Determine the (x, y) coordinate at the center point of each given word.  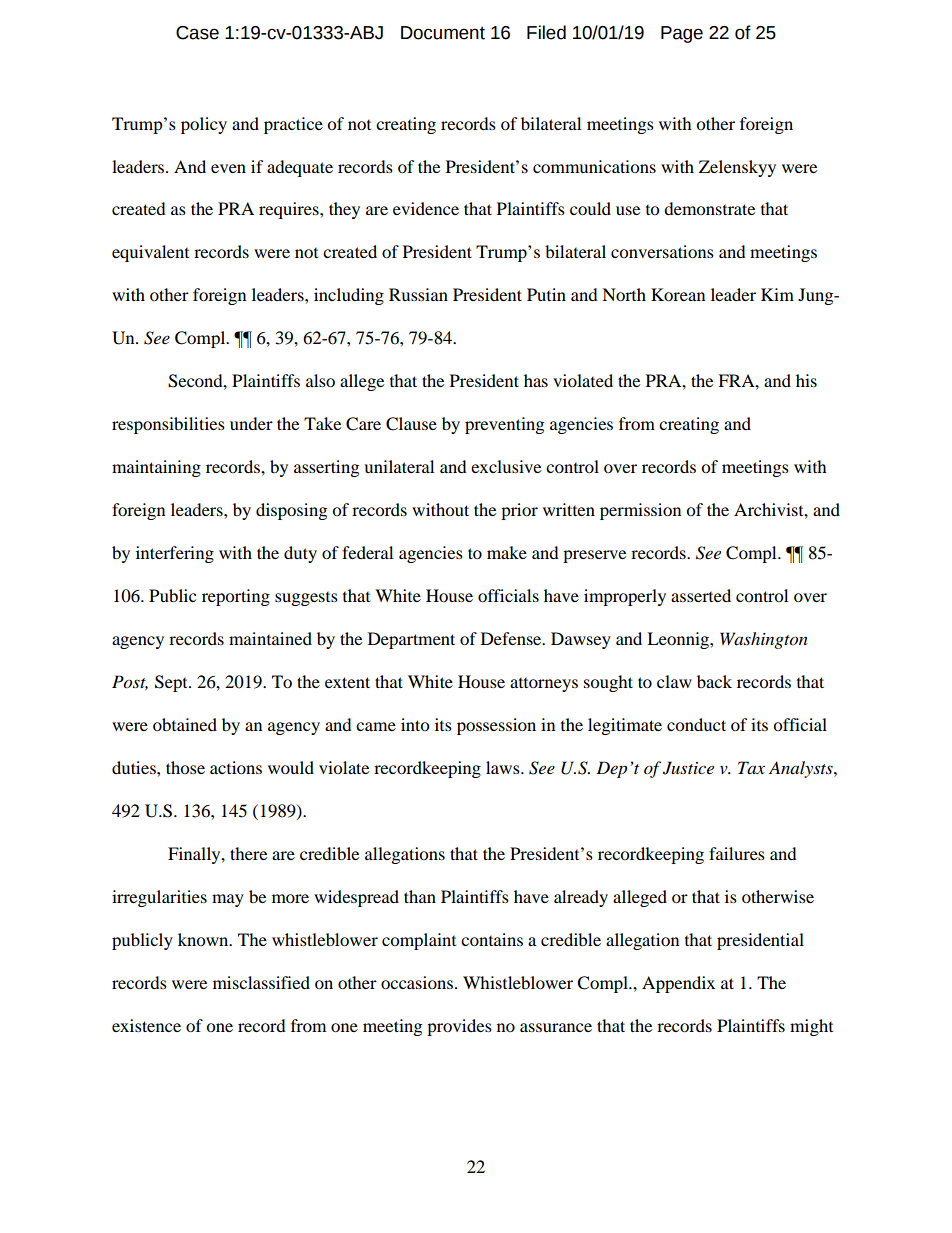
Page (682, 34)
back (714, 681)
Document (443, 33)
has (536, 380)
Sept (172, 683)
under (251, 423)
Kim (777, 294)
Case (197, 33)
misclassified (261, 982)
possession (496, 726)
